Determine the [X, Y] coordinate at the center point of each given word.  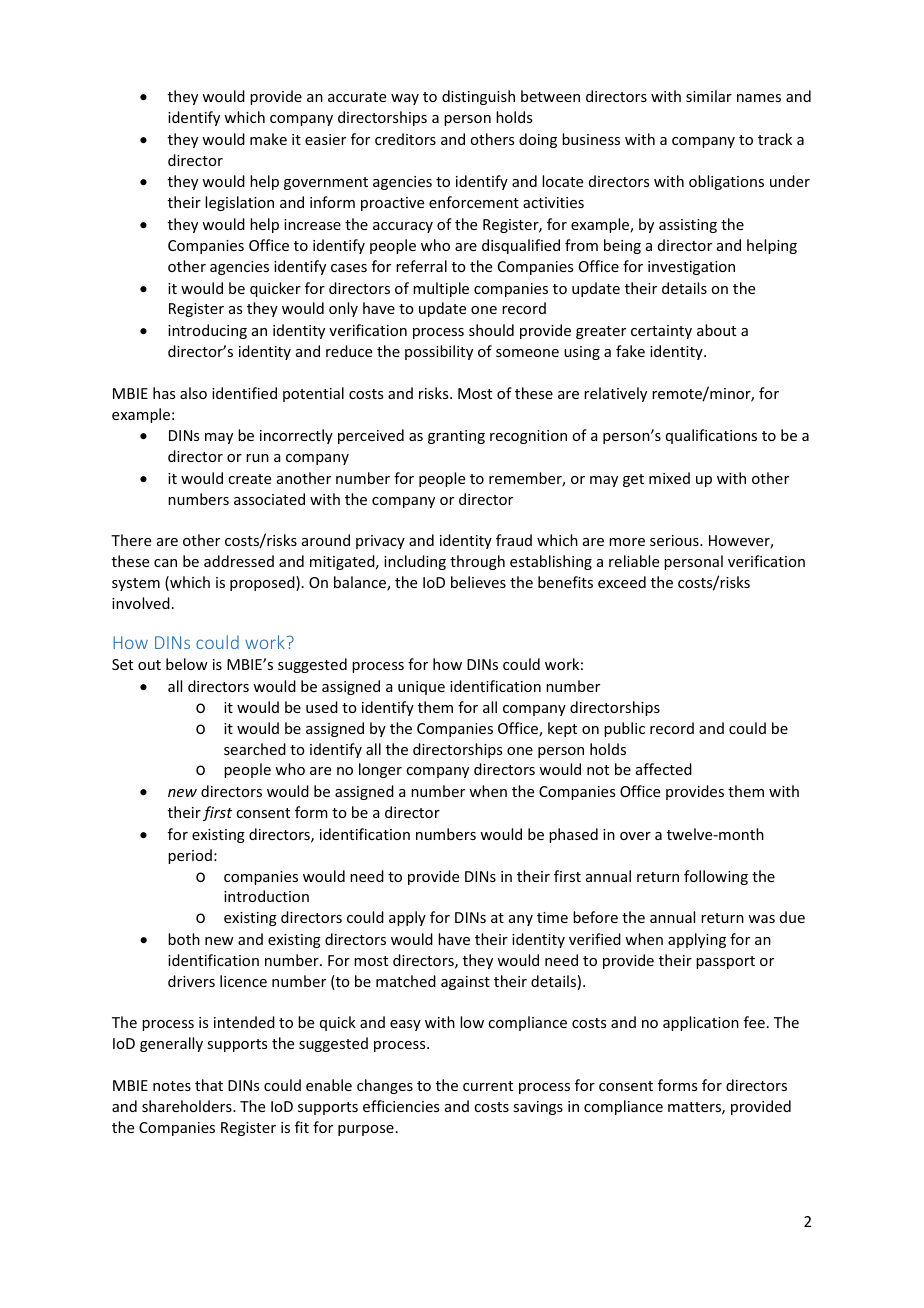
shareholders [188, 1106]
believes [478, 582]
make [268, 139]
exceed [622, 582]
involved [141, 603]
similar [709, 96]
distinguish [478, 97]
